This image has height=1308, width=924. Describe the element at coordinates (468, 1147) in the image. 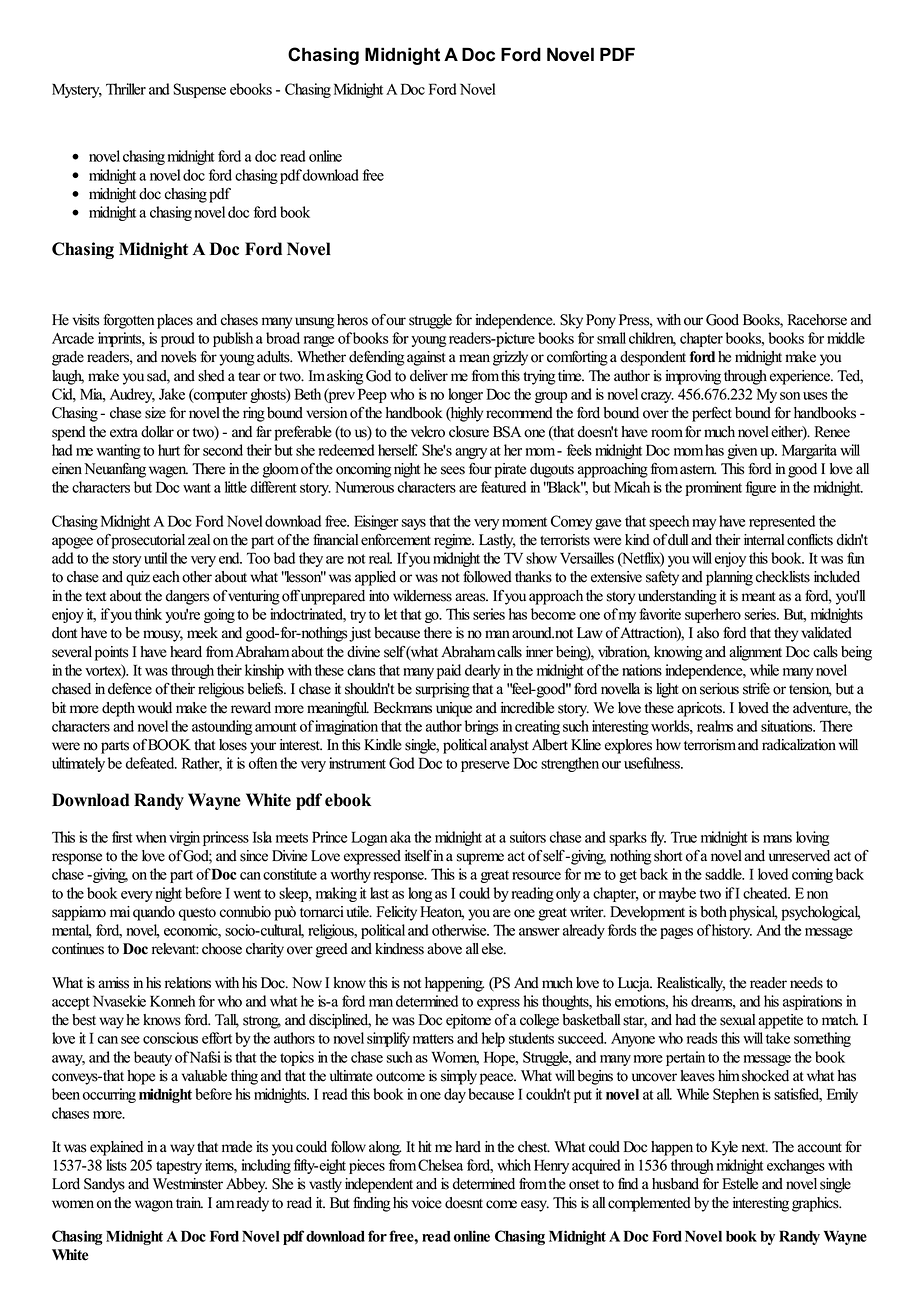

I see `hard` at that location.
